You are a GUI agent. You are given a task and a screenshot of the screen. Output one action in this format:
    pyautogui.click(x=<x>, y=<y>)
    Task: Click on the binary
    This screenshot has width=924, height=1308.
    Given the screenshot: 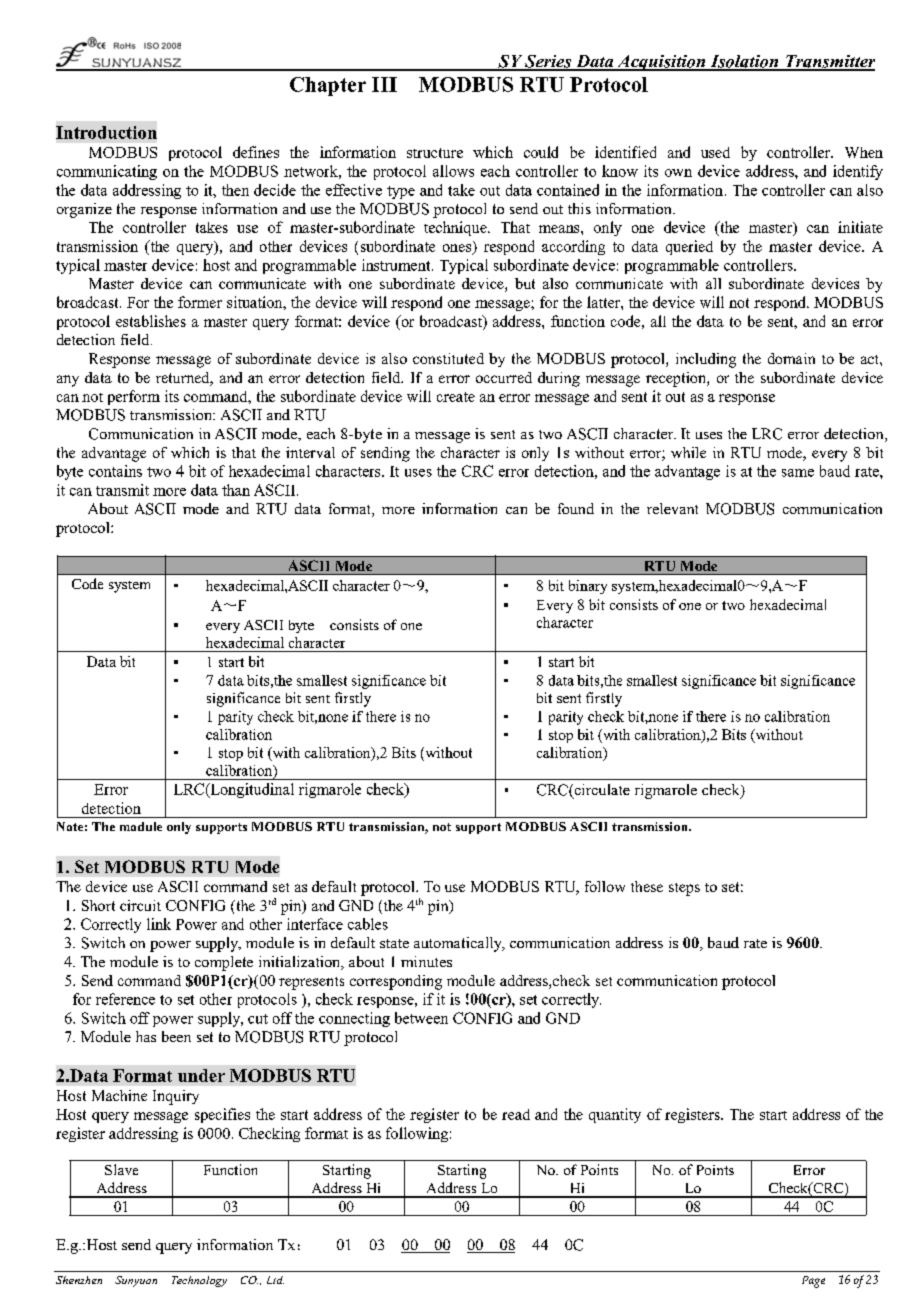 What is the action you would take?
    pyautogui.click(x=588, y=587)
